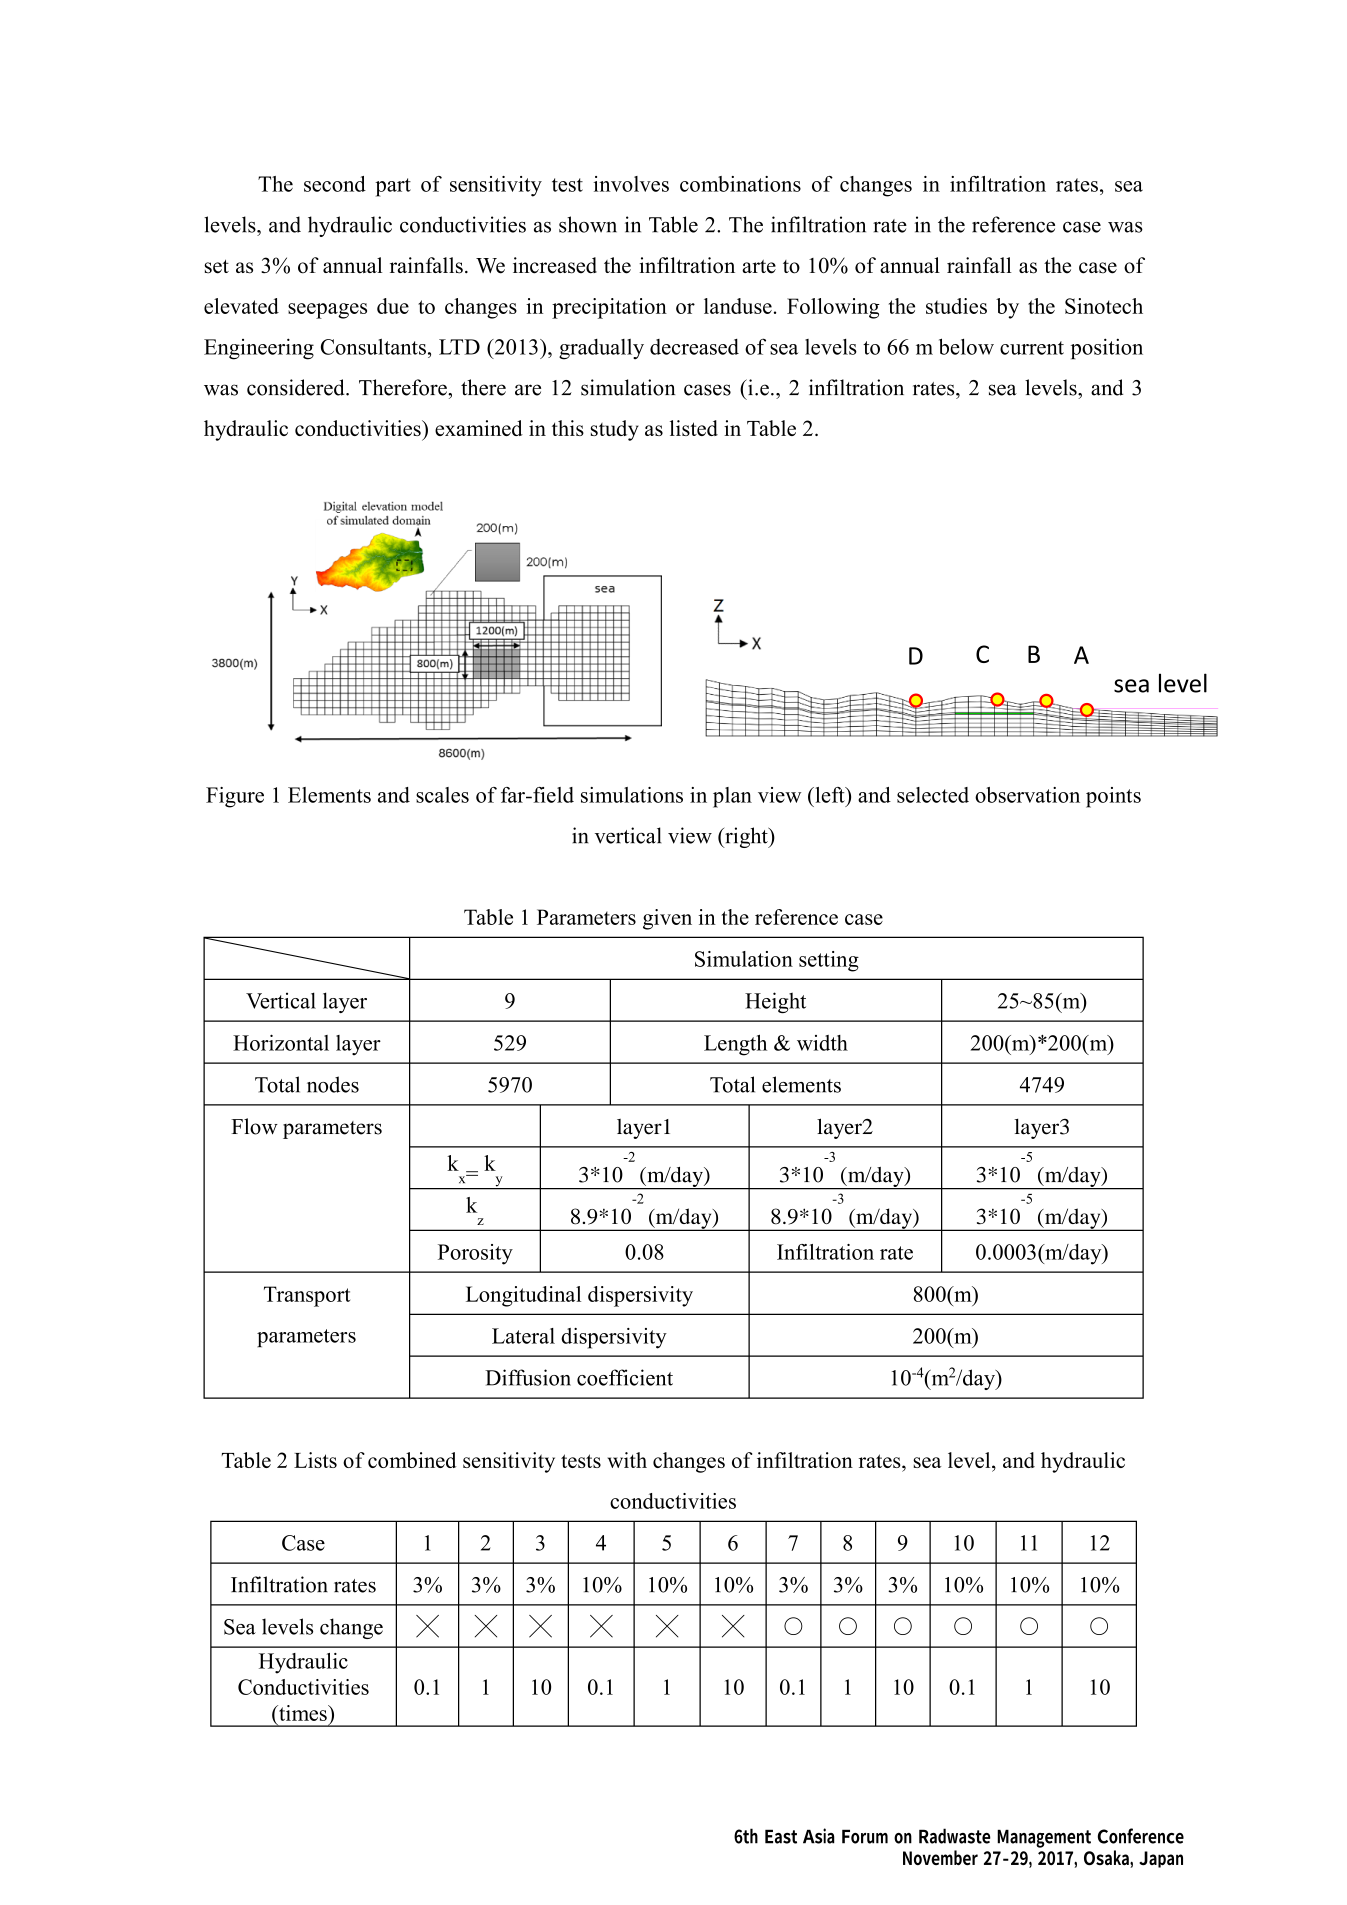 Image resolution: width=1347 pixels, height=1905 pixels. Describe the element at coordinates (335, 184) in the screenshot. I see `second` at that location.
